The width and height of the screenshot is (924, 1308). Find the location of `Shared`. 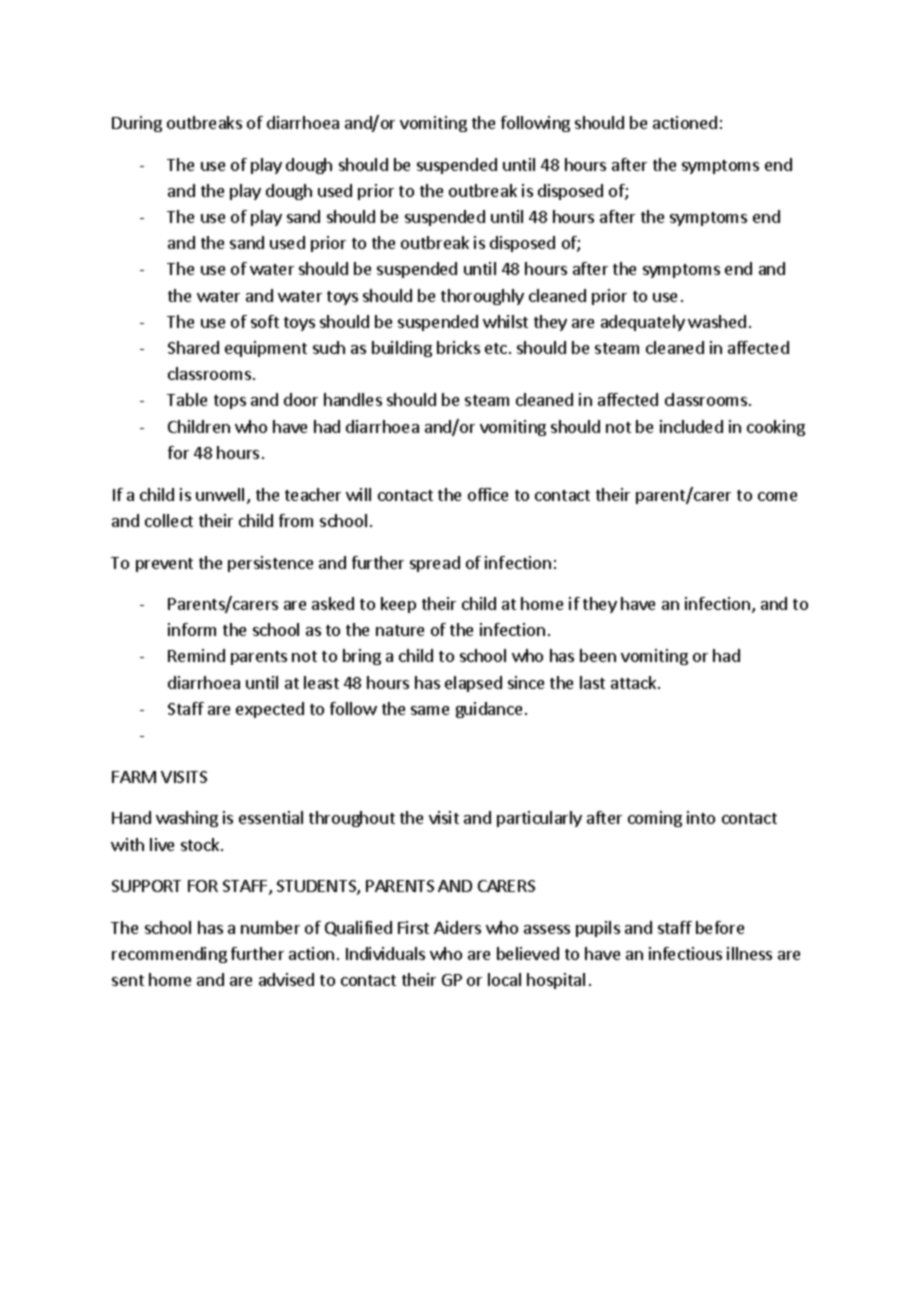

Shared is located at coordinates (193, 347).
